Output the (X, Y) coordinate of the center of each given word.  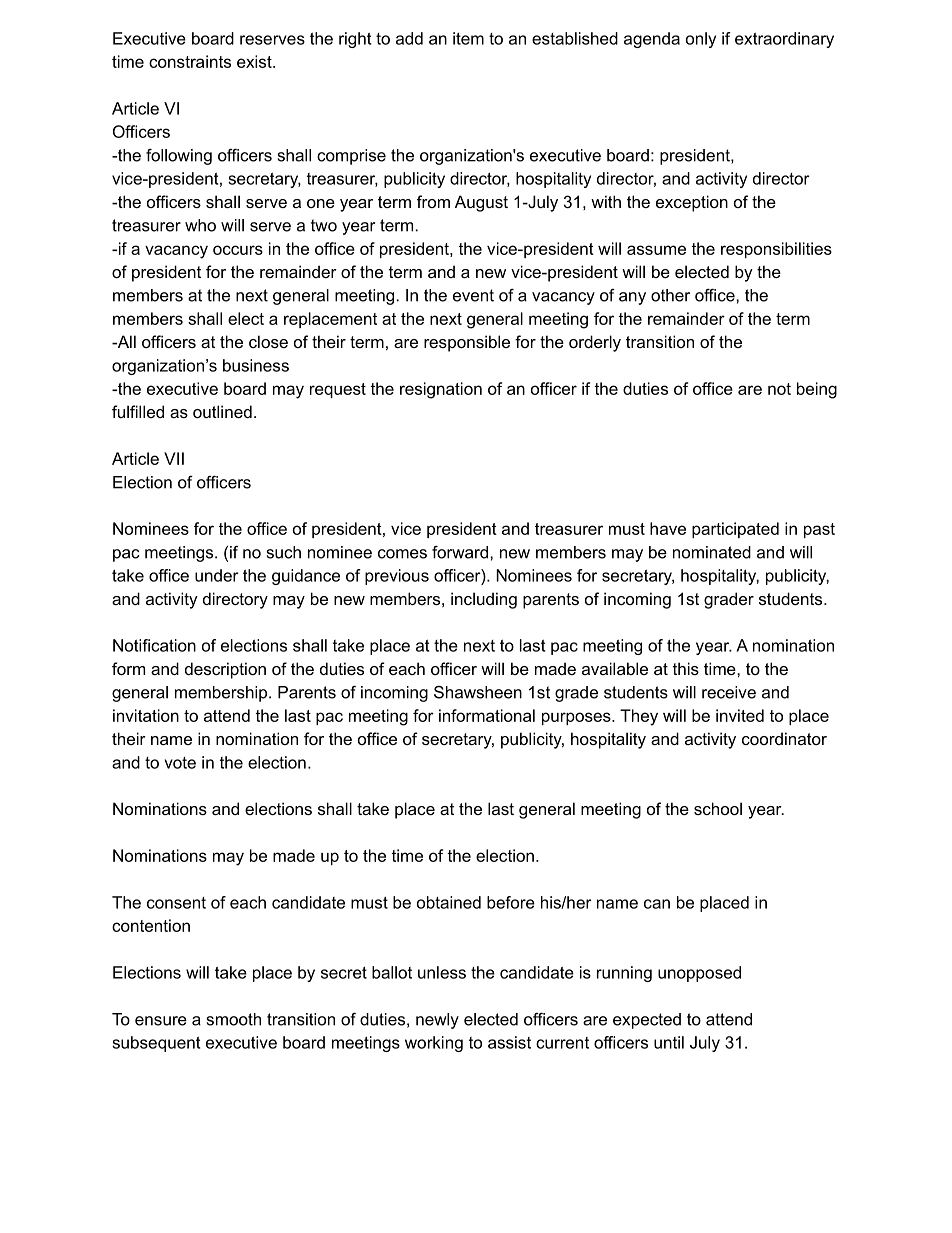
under (217, 575)
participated (735, 530)
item (468, 38)
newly (437, 1021)
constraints (190, 61)
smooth (234, 1019)
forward (461, 552)
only (701, 40)
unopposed (699, 974)
